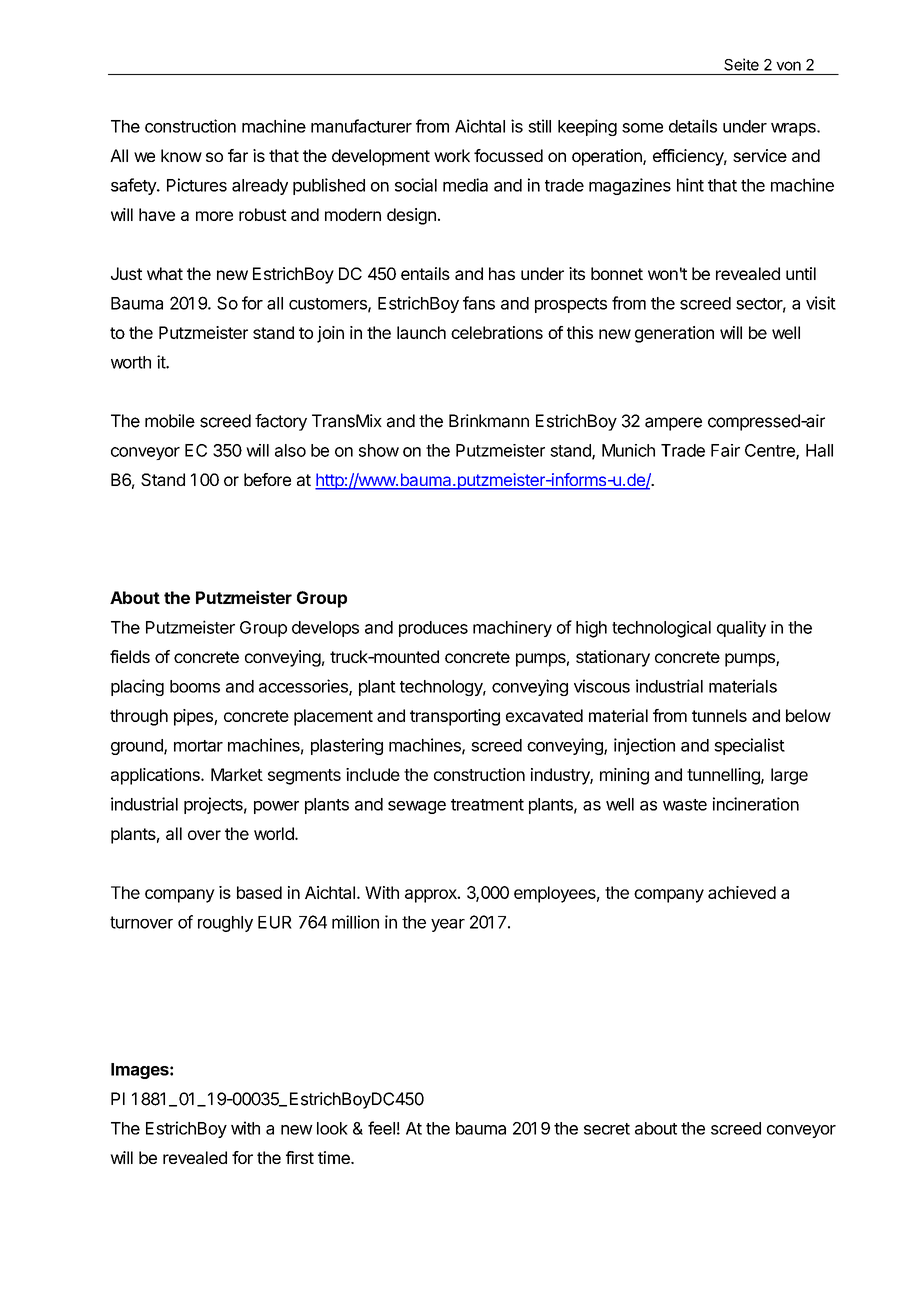 This document has height=1308, width=924. Describe the element at coordinates (379, 450) in the document. I see `show` at that location.
